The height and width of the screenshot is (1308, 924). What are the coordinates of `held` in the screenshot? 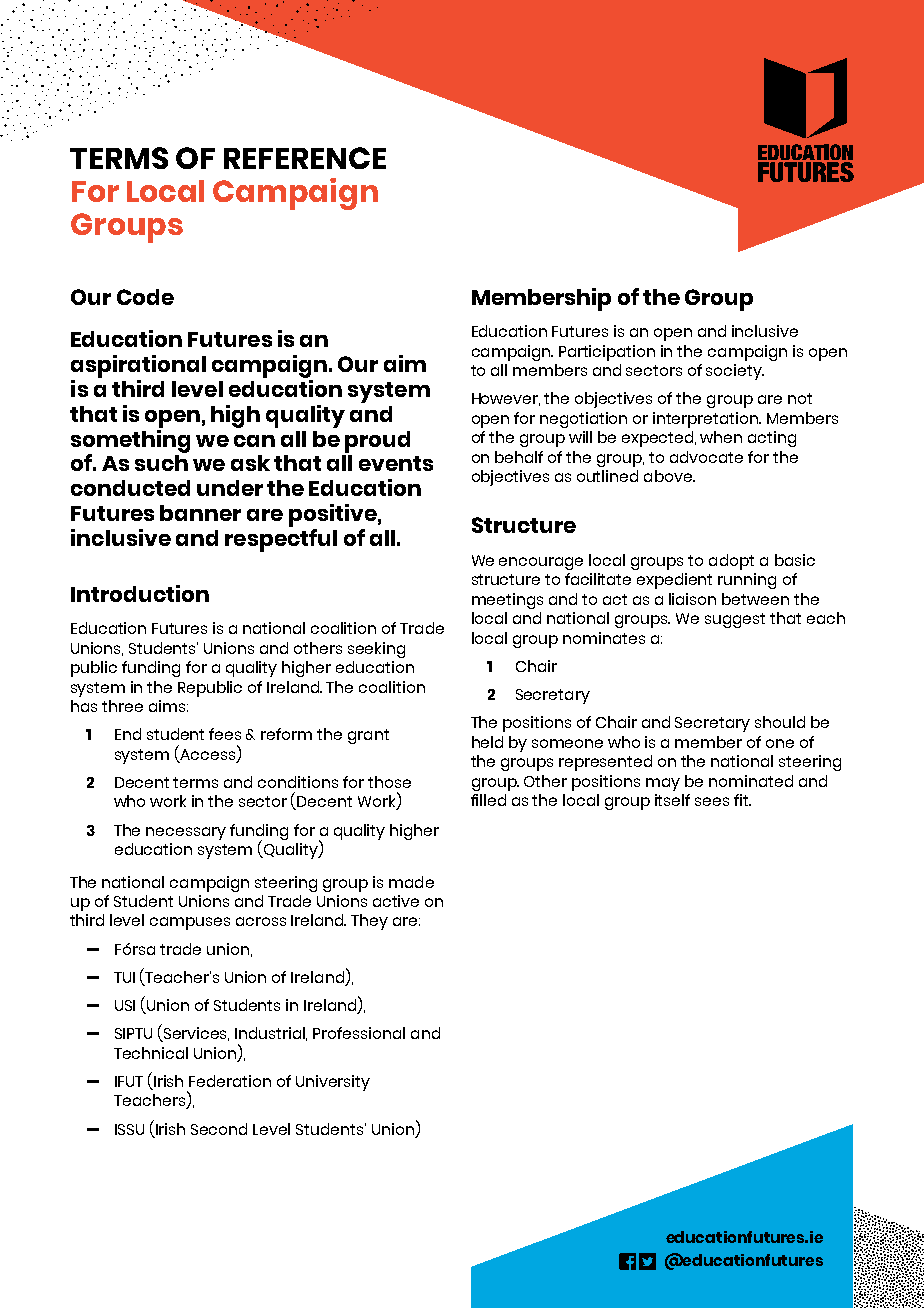 It's located at (487, 742).
